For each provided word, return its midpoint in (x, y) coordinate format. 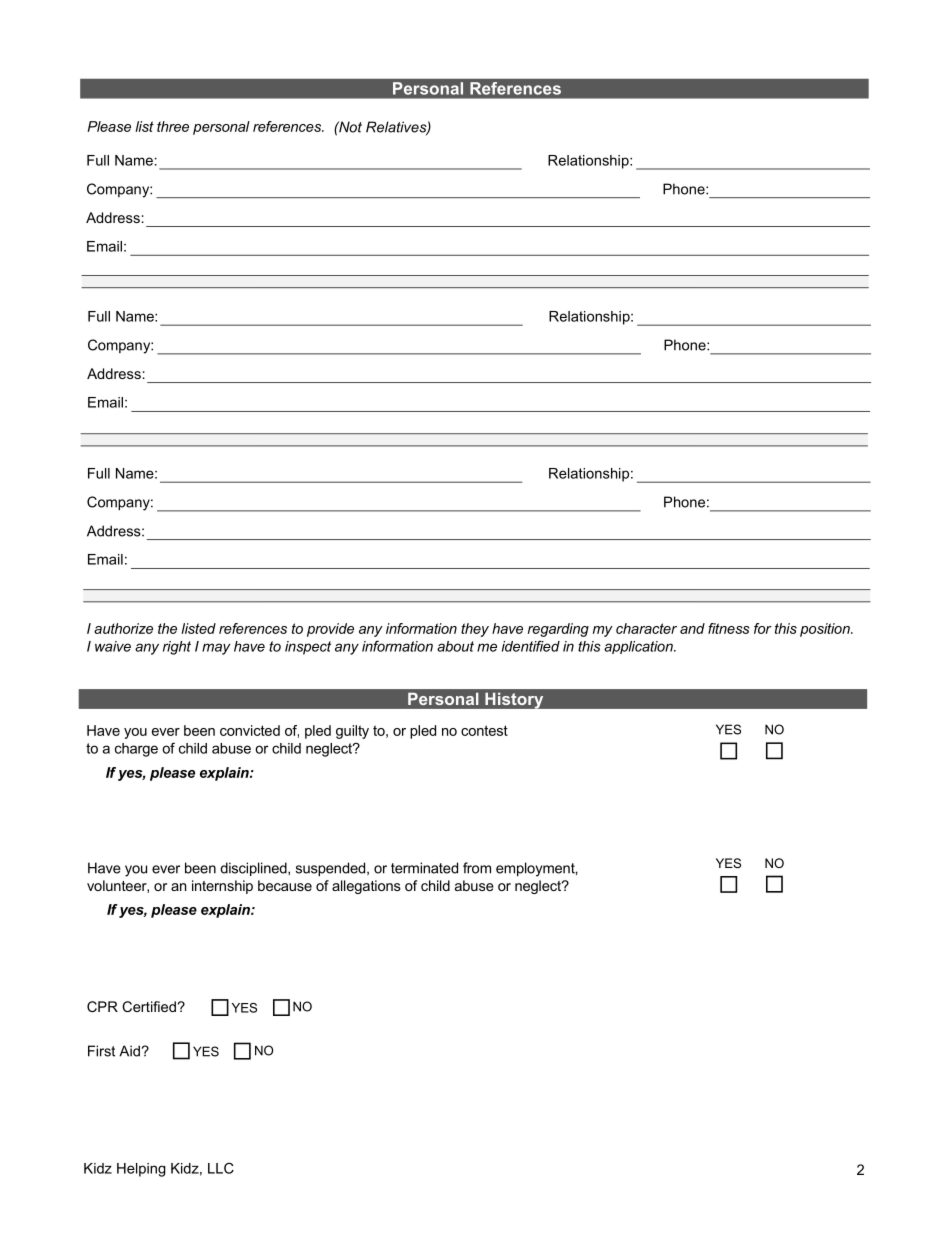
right (177, 648)
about (455, 646)
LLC (221, 1168)
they (475, 630)
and (692, 628)
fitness (728, 628)
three (173, 126)
